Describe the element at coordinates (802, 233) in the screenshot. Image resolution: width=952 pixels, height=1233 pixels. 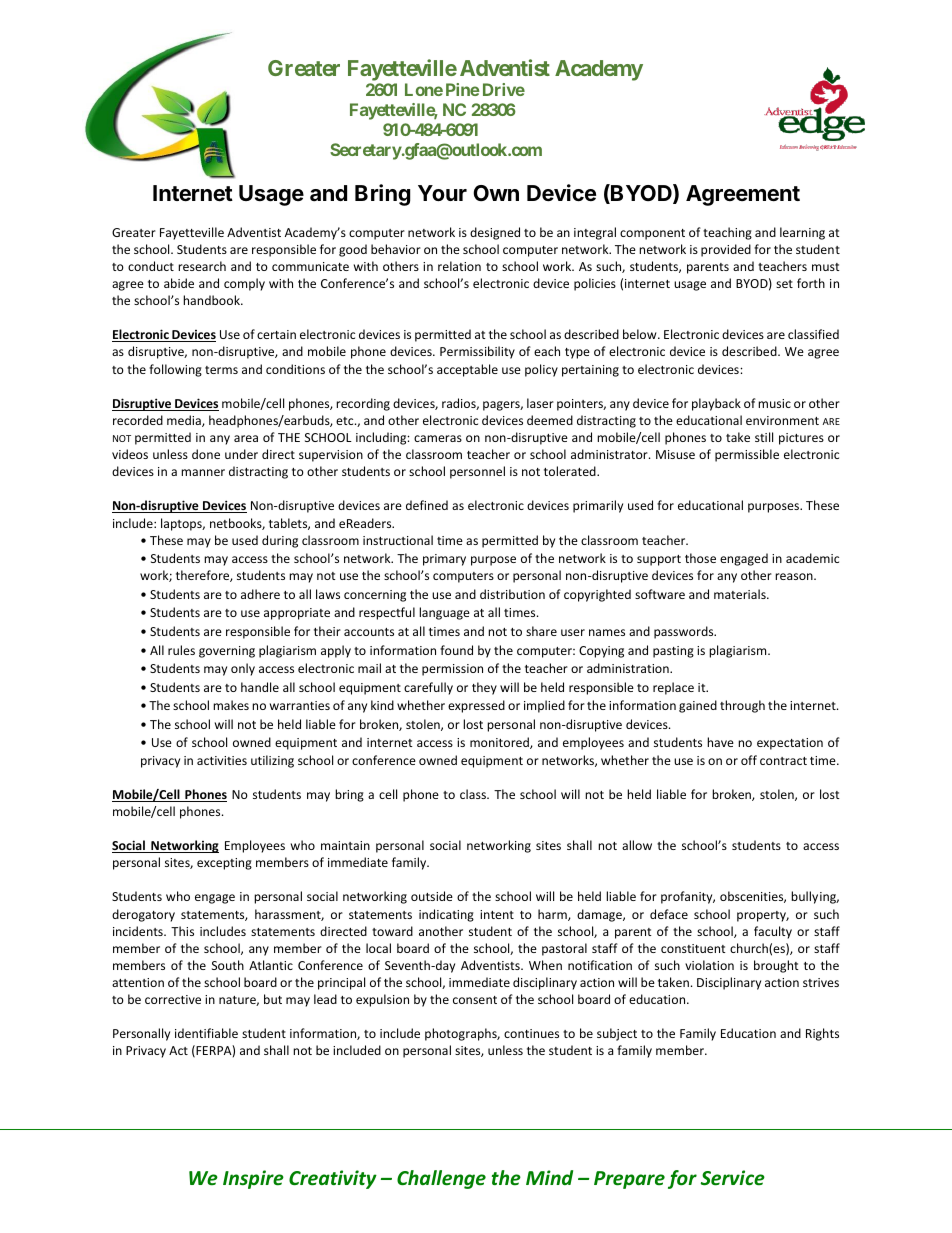
I see `learning` at that location.
